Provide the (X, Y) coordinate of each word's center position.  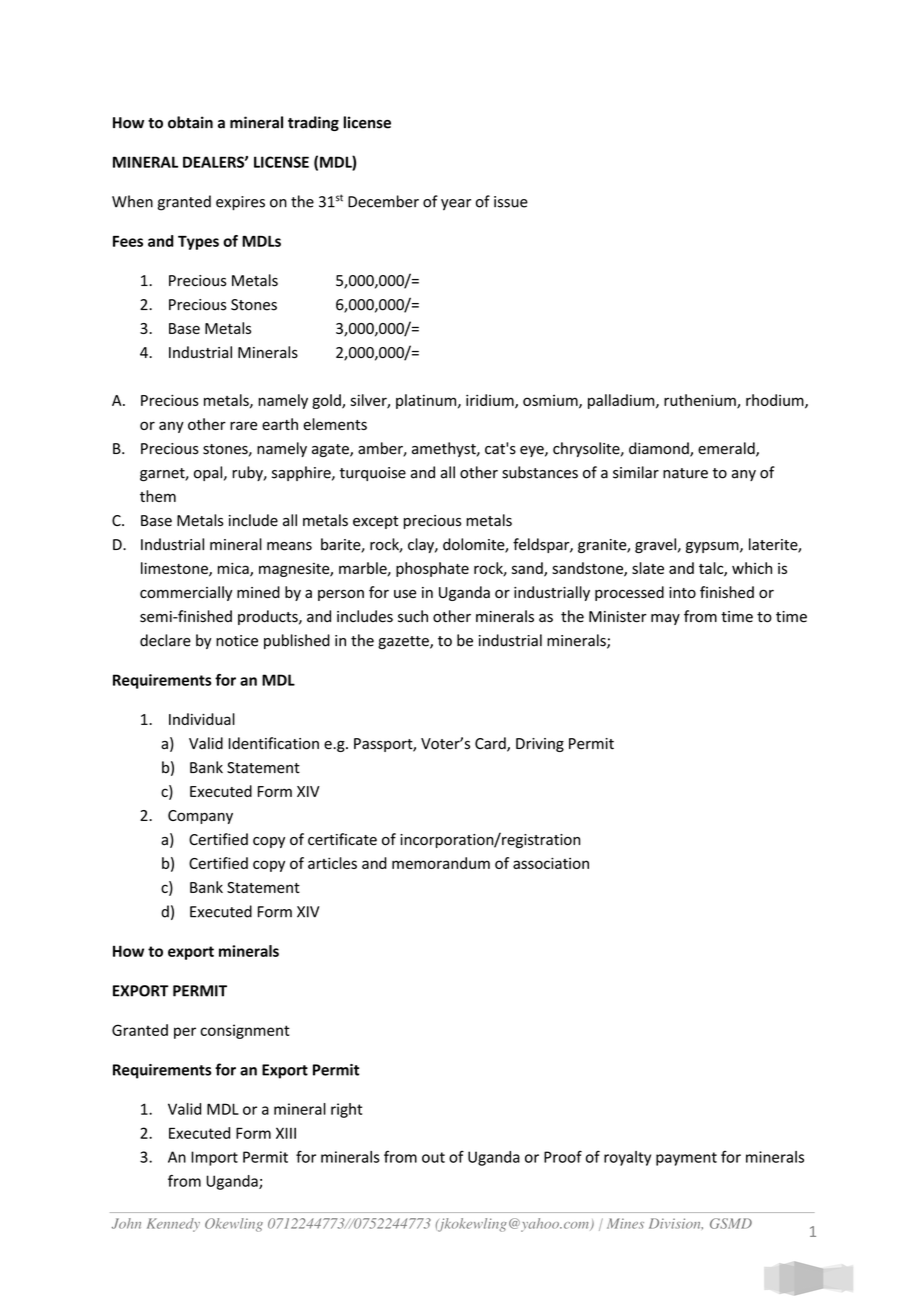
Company (200, 817)
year (456, 205)
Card (491, 744)
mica (234, 570)
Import (214, 1158)
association (551, 863)
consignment (245, 1031)
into (682, 592)
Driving (540, 745)
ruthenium (701, 401)
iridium (491, 401)
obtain (190, 122)
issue (511, 202)
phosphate (432, 569)
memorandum (441, 863)
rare (243, 425)
